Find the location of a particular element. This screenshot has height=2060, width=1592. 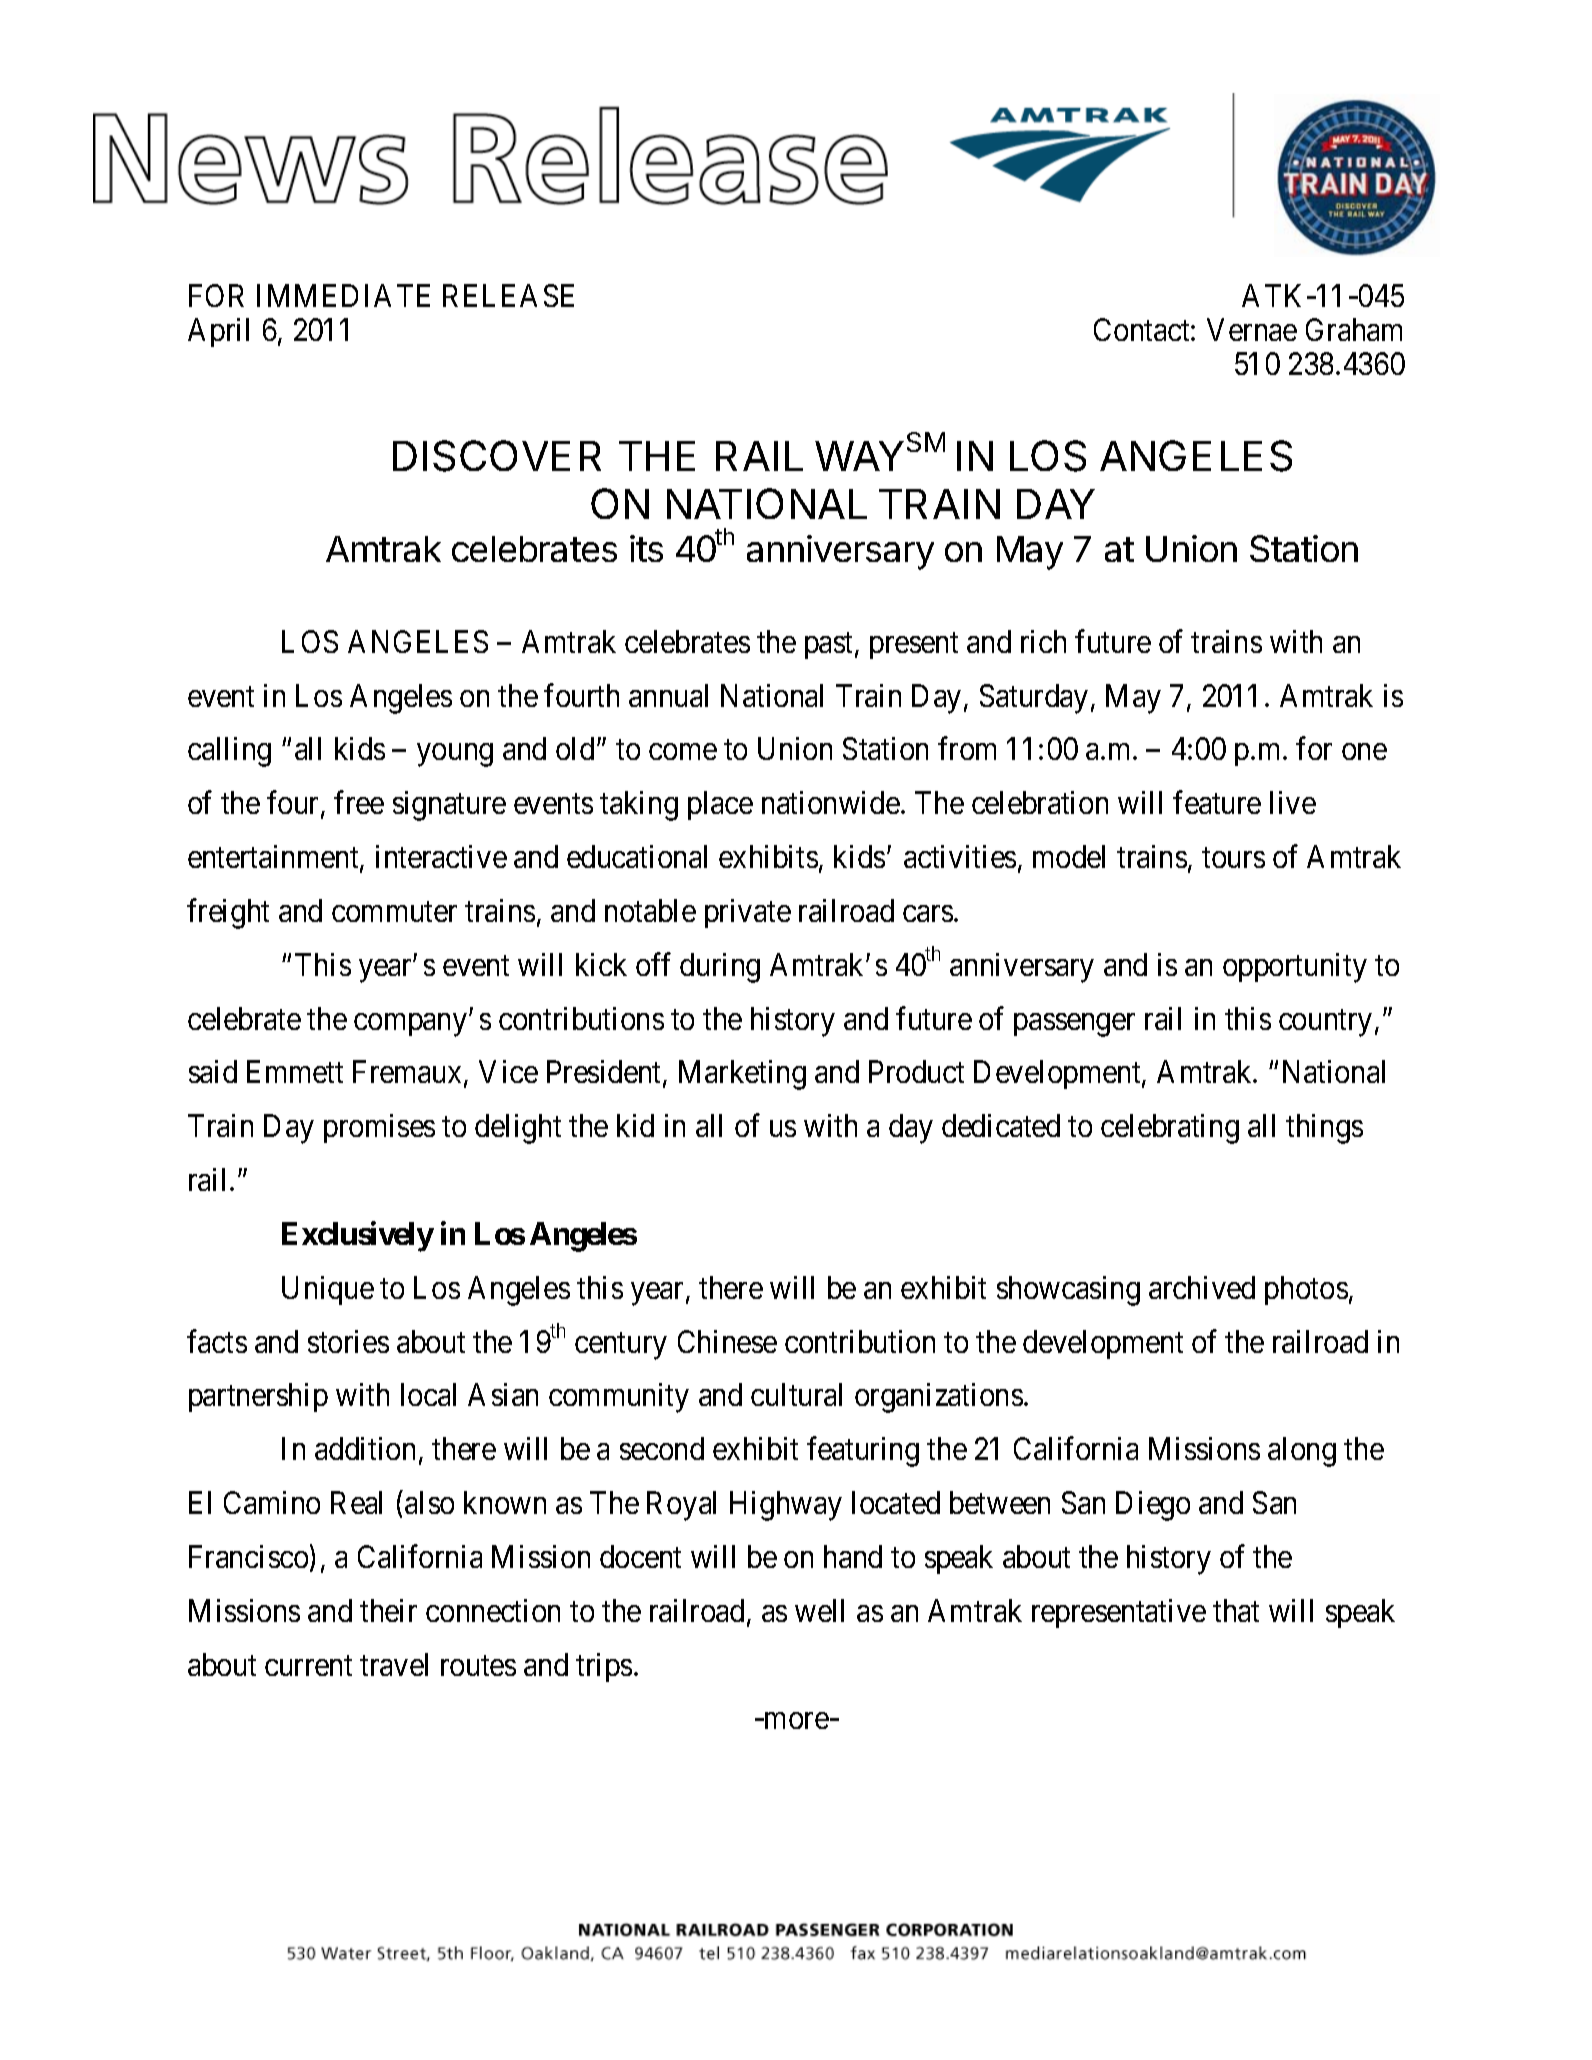

their is located at coordinates (388, 1610).
